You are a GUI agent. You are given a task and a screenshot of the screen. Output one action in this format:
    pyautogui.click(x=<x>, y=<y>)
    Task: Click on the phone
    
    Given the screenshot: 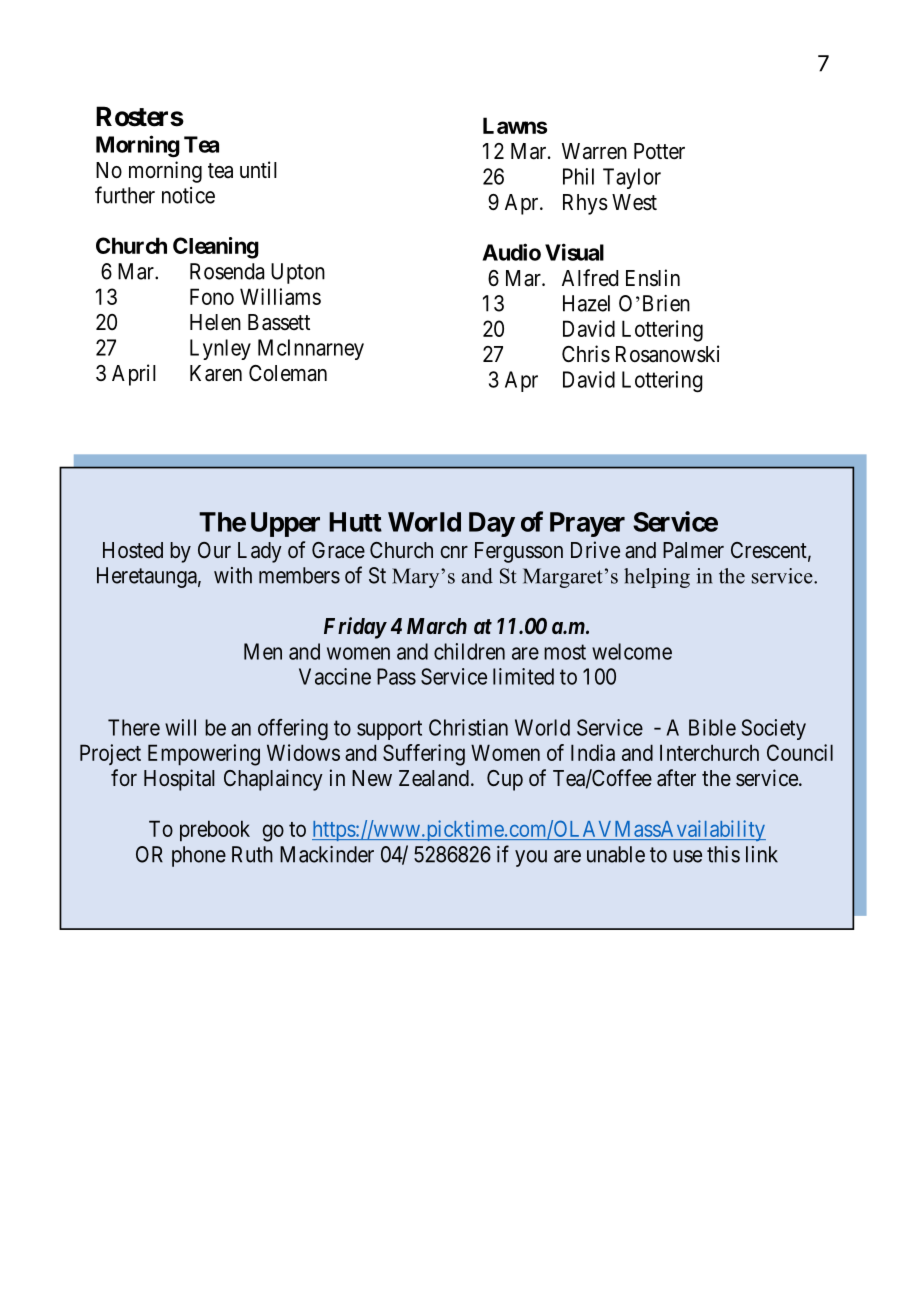 What is the action you would take?
    pyautogui.click(x=199, y=856)
